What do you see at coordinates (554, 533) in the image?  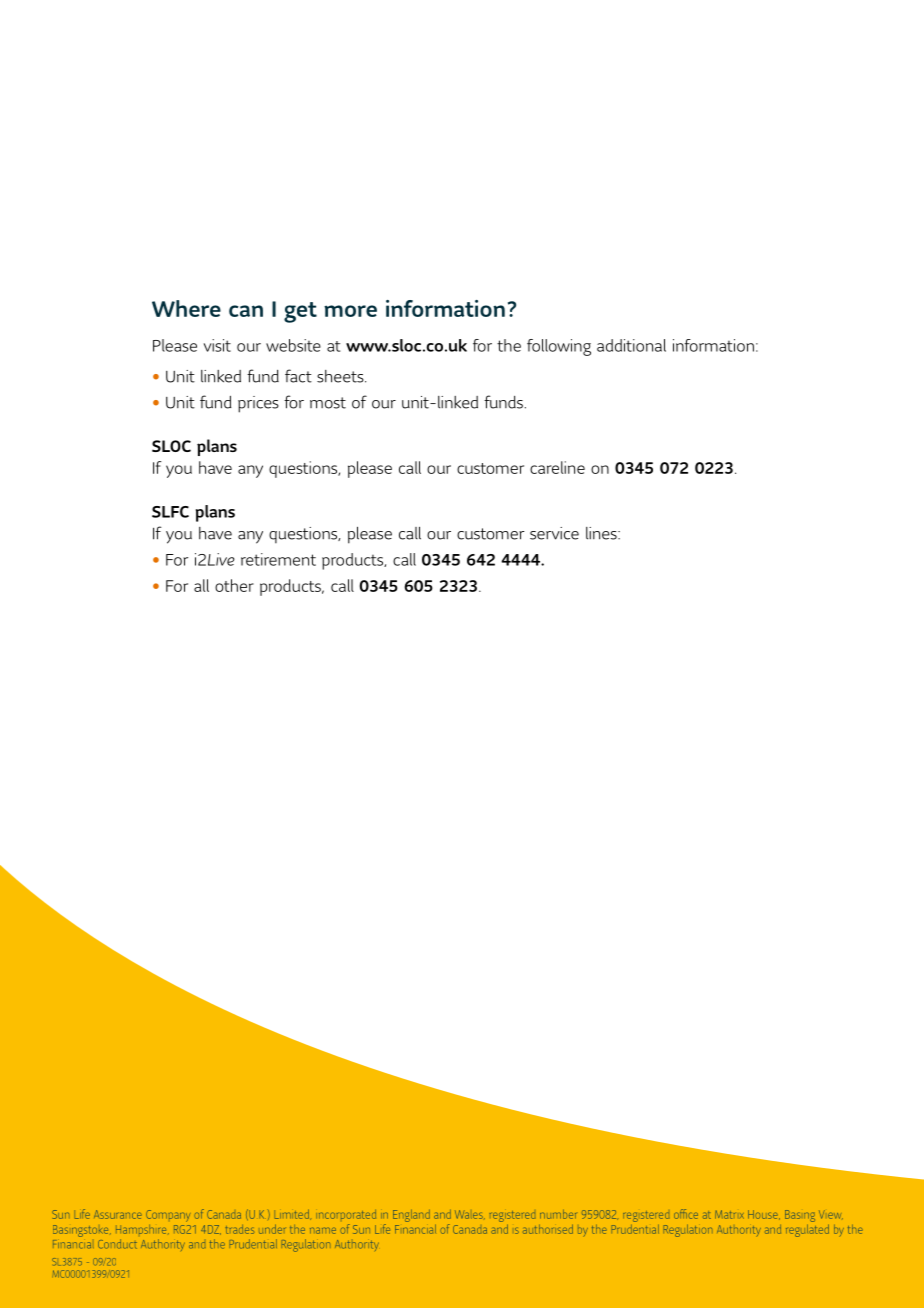 I see `service` at bounding box center [554, 533].
